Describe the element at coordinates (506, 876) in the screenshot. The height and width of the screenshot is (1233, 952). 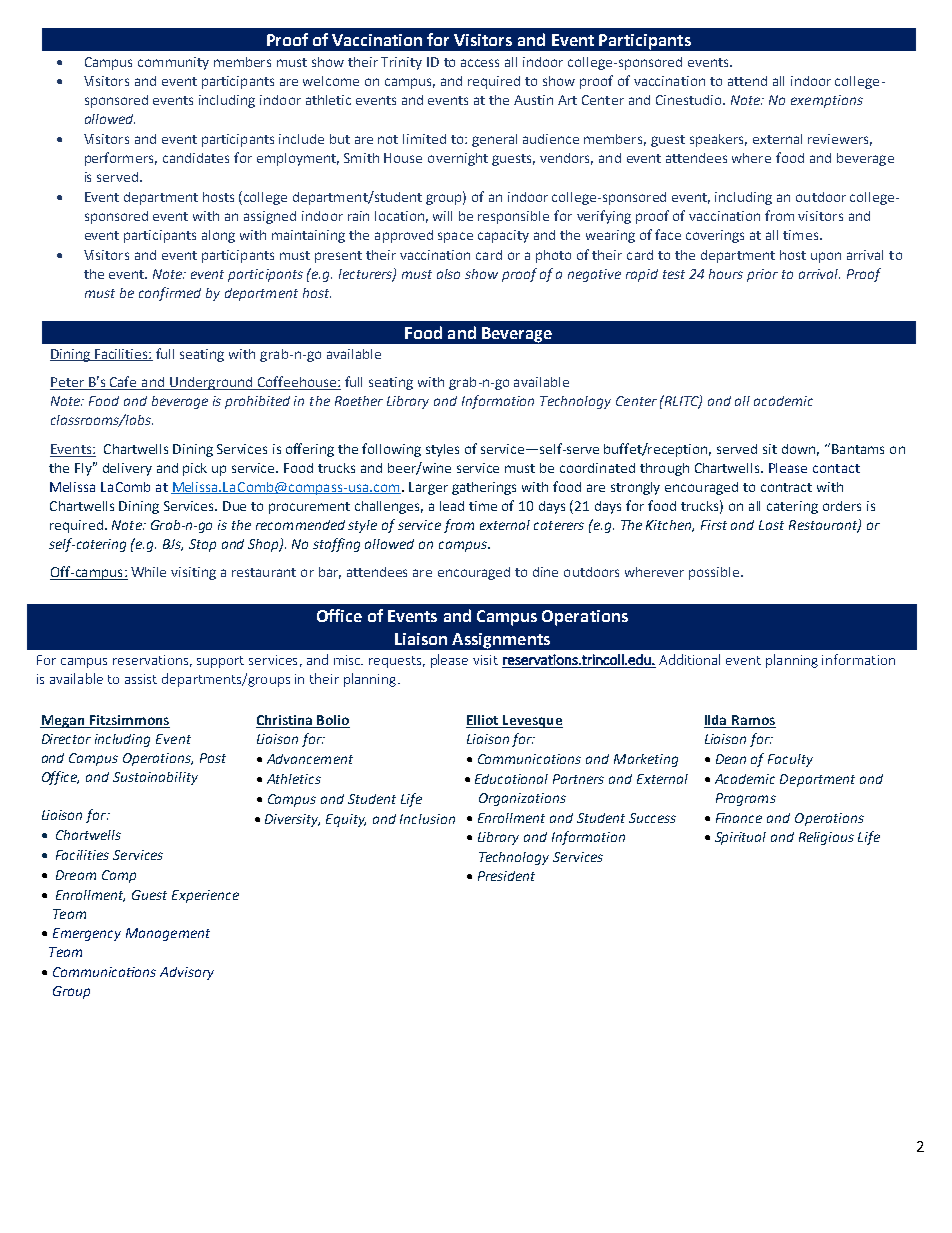
I see `President` at that location.
